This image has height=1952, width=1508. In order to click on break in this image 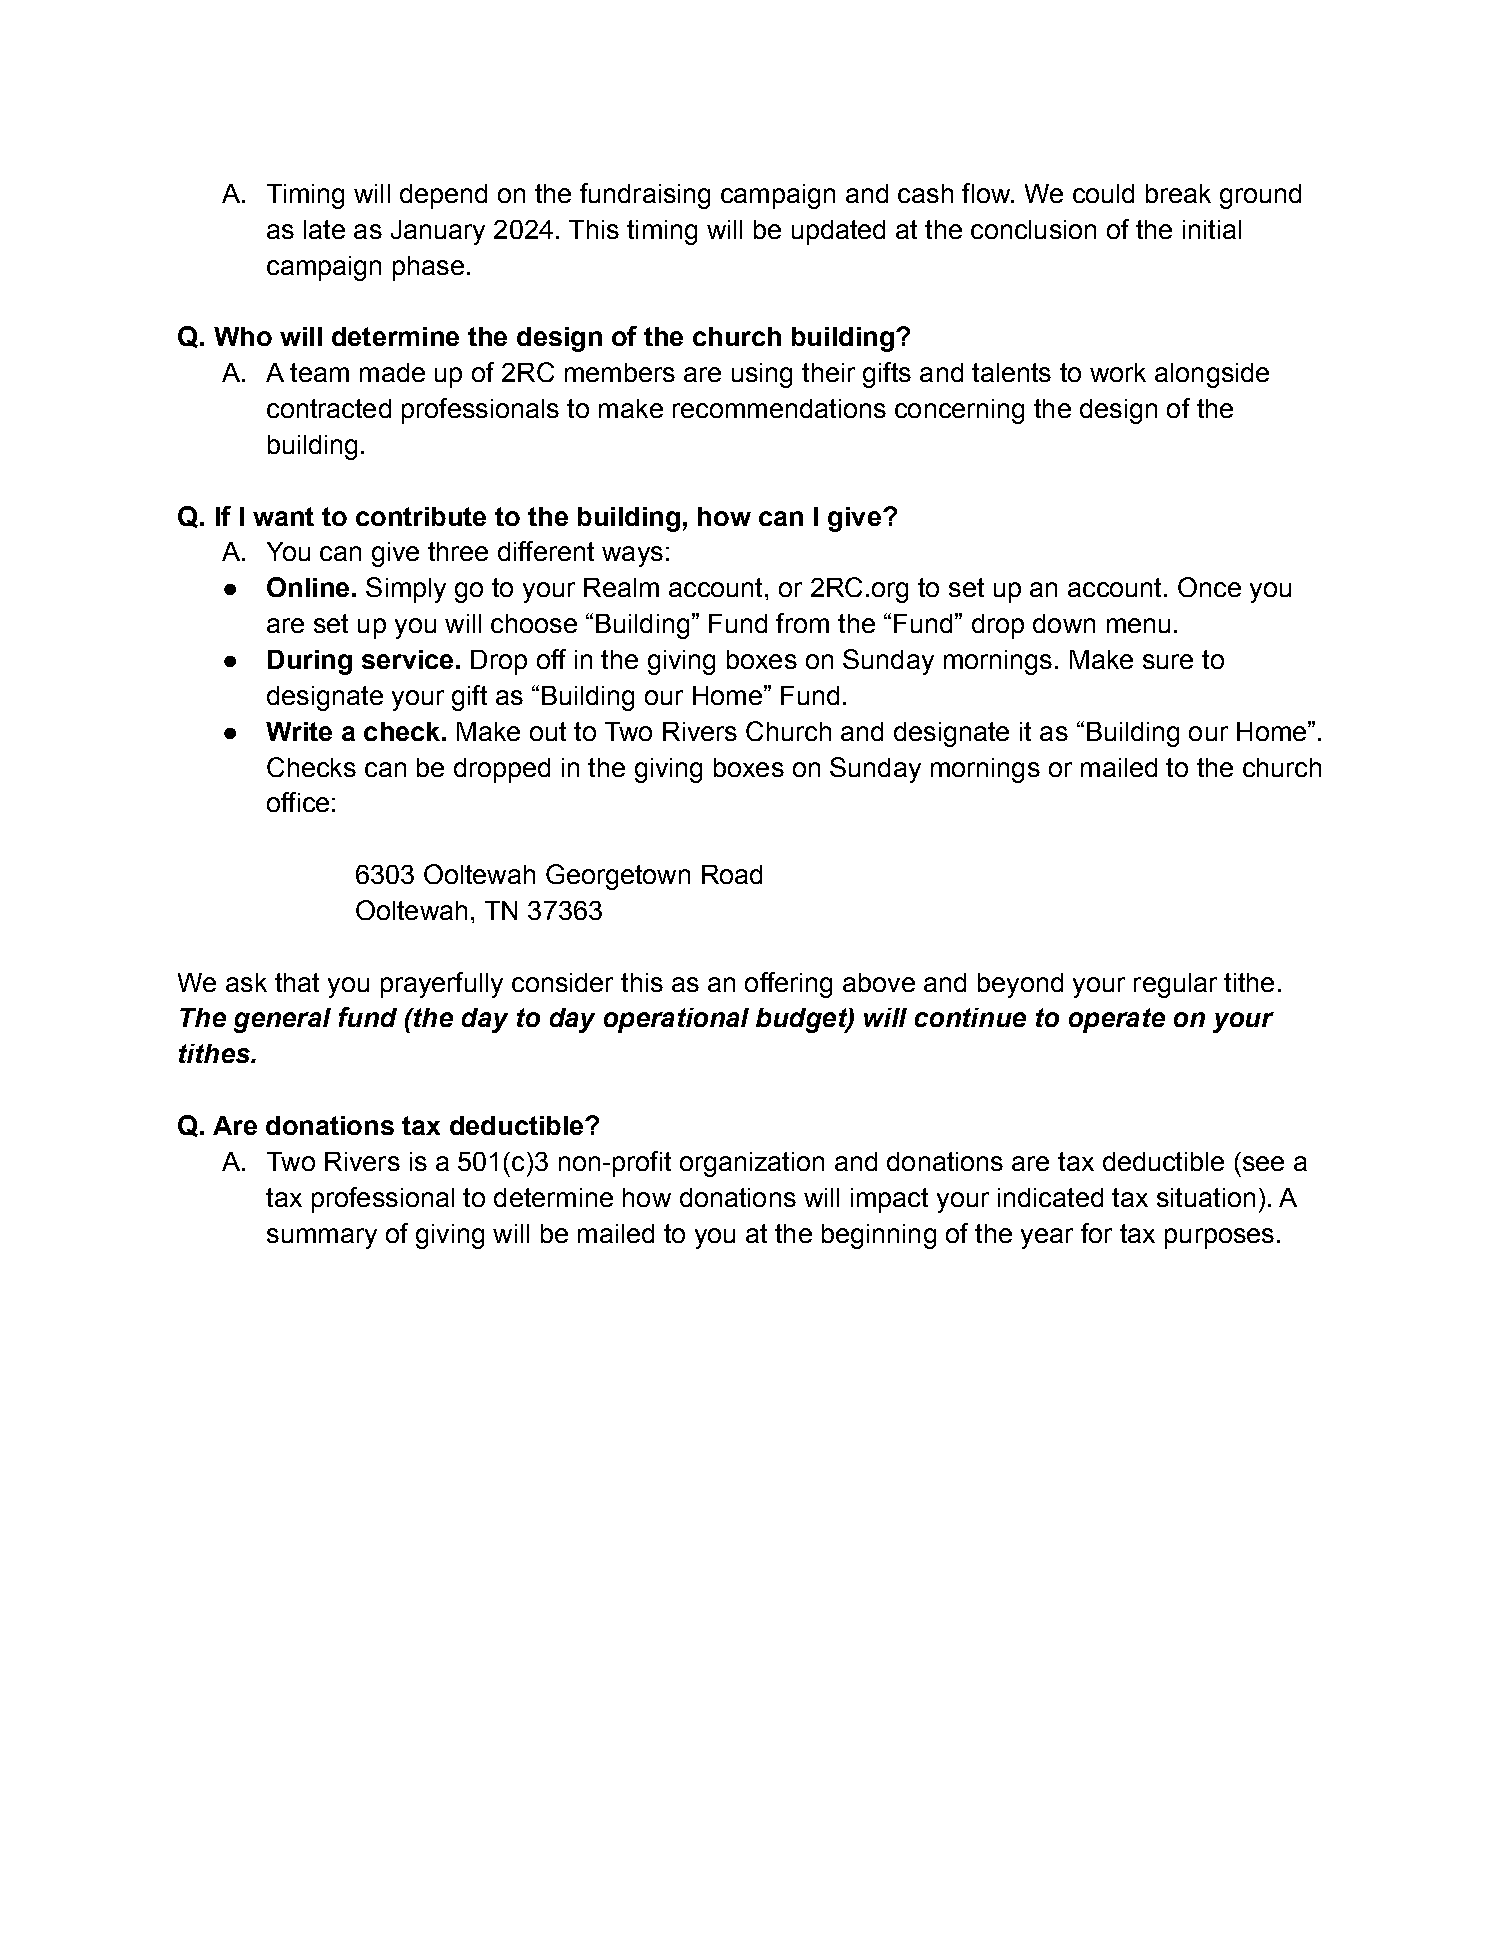, I will do `click(1178, 193)`.
